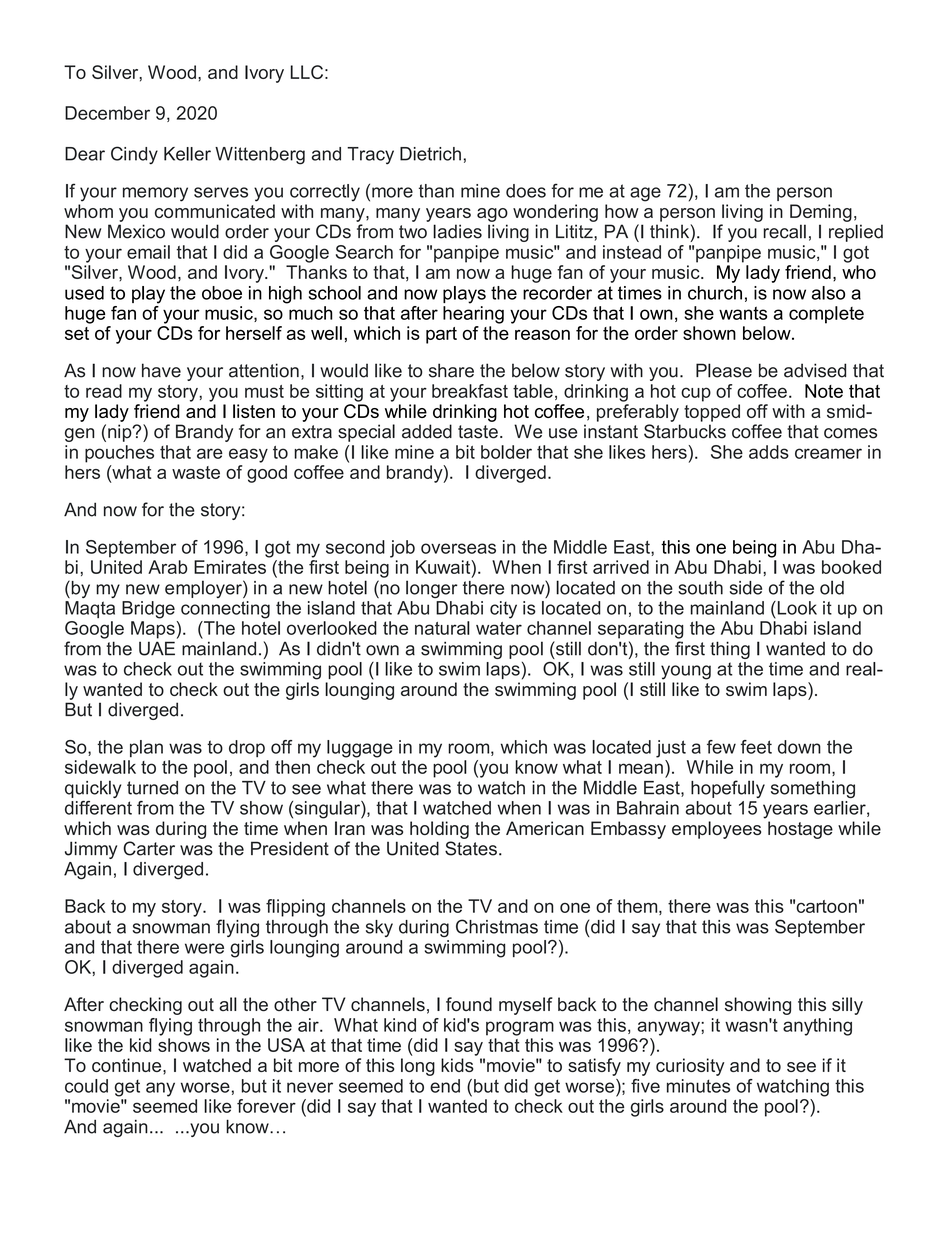 This page has width=952, height=1233. I want to click on holding, so click(439, 830).
